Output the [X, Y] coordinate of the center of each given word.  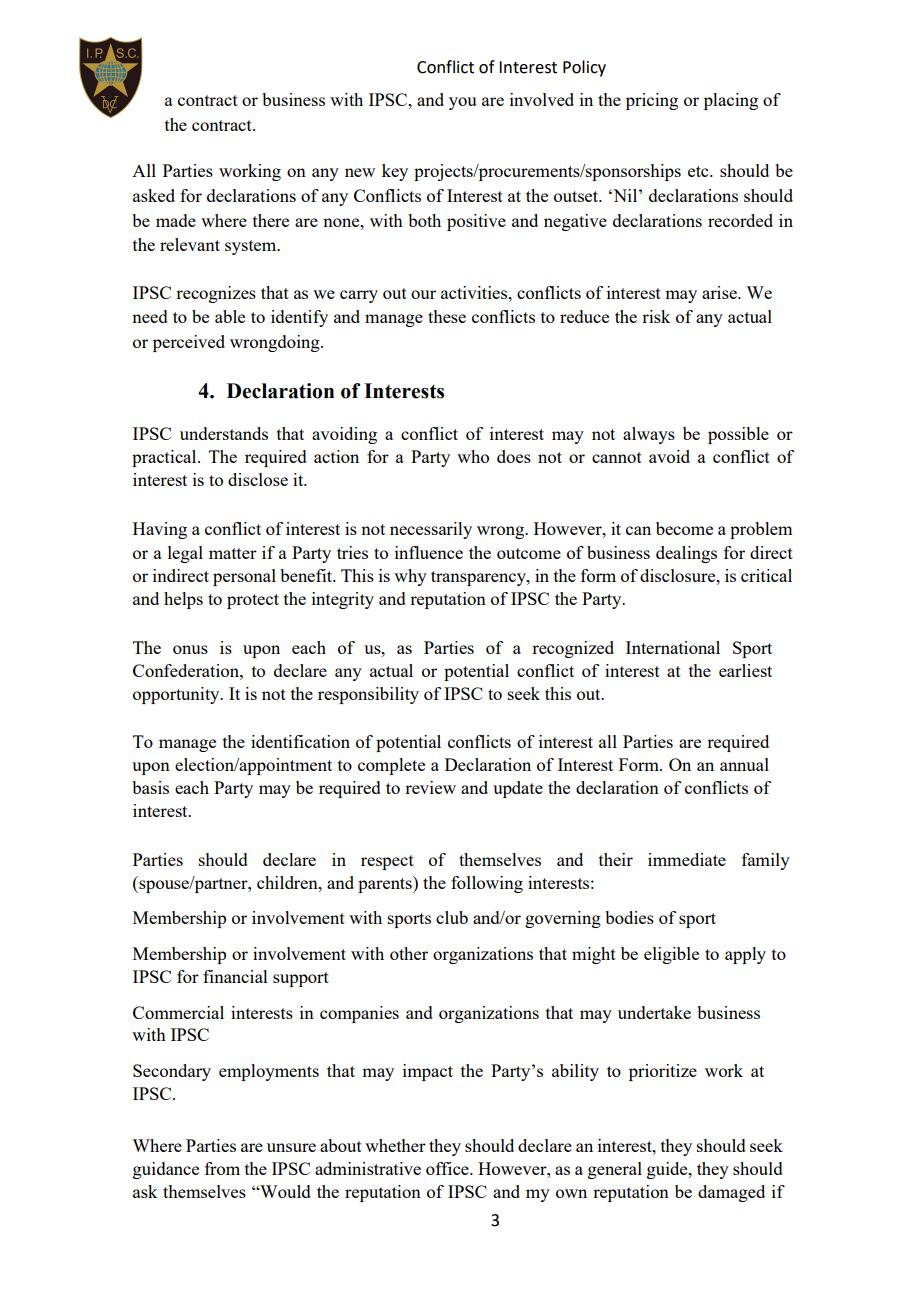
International [673, 647]
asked [154, 195]
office [448, 1168]
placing [731, 101]
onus [190, 649]
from [222, 1168]
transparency [479, 578]
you [462, 103]
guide [668, 1170]
